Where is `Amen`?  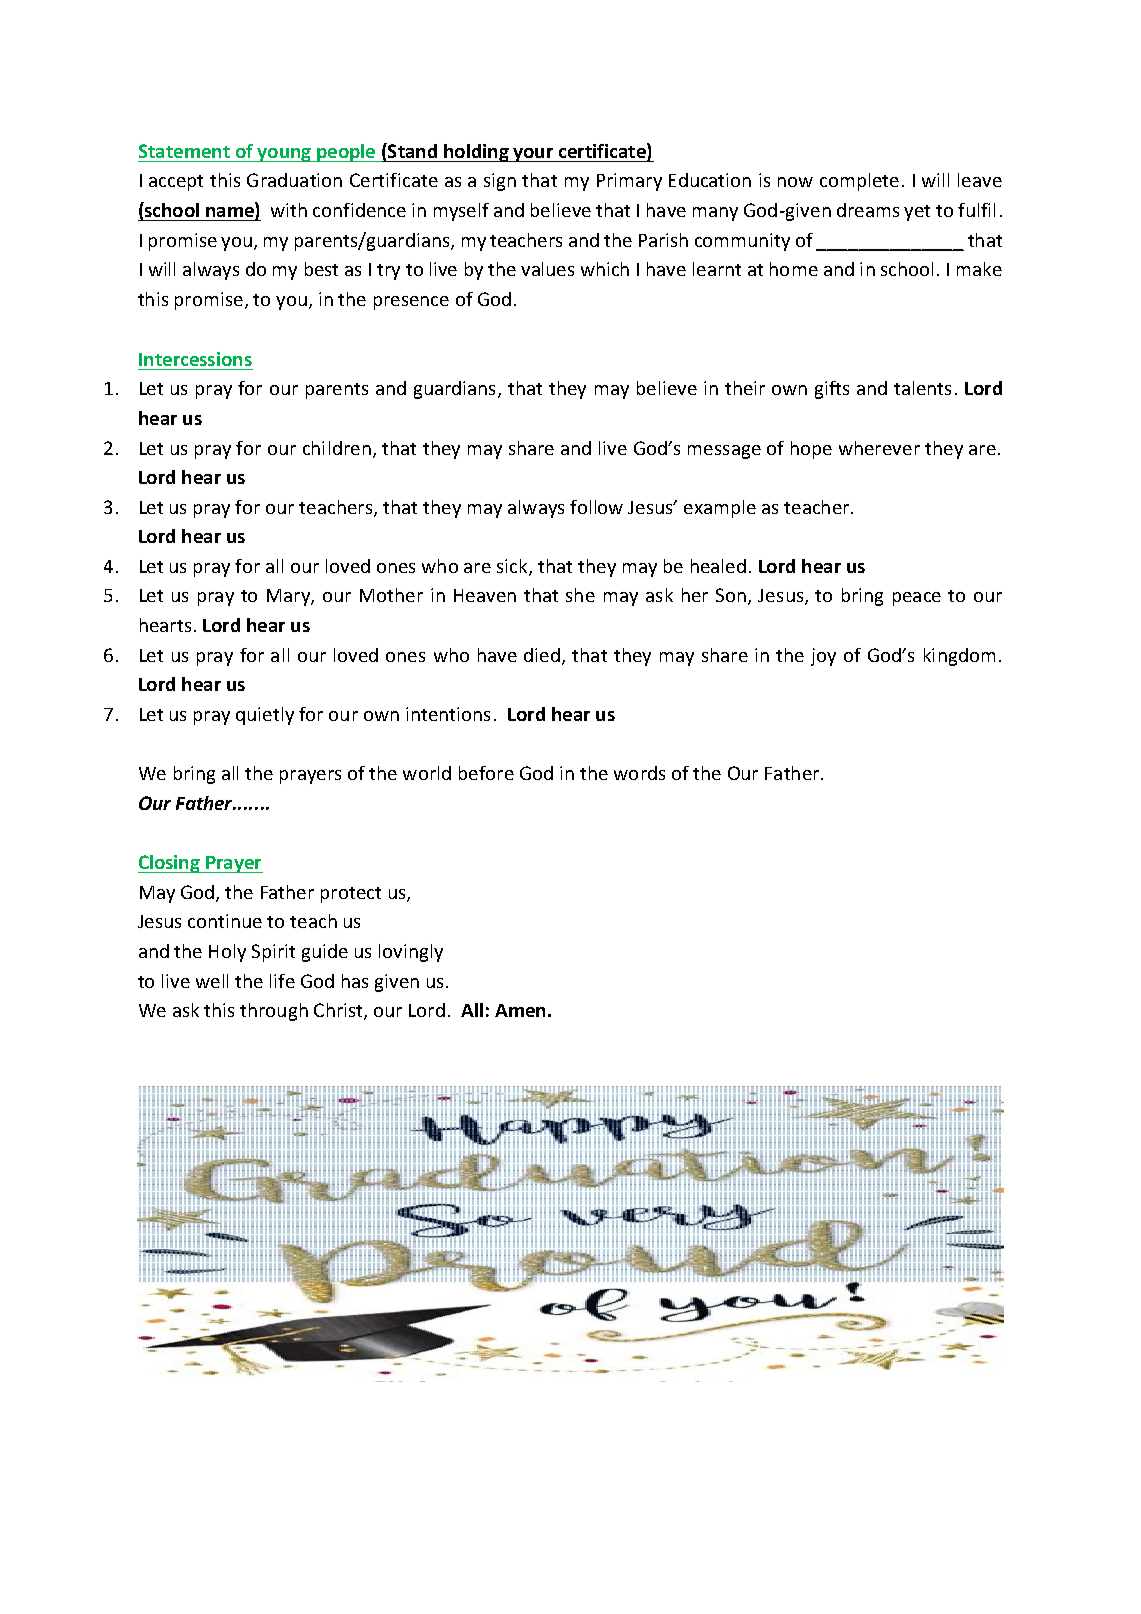
Amen is located at coordinates (520, 1010).
